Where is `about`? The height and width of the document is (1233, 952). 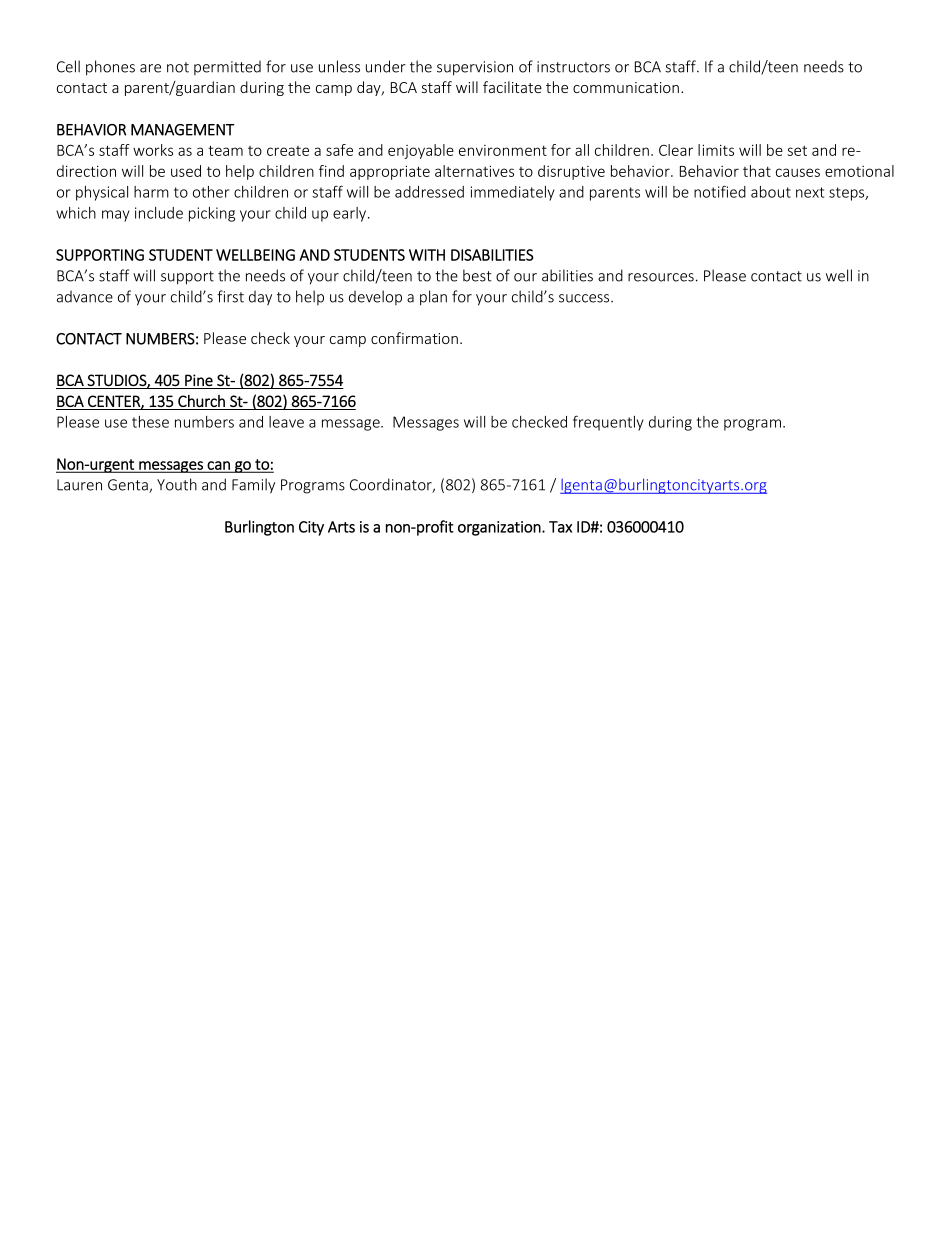
about is located at coordinates (771, 192).
